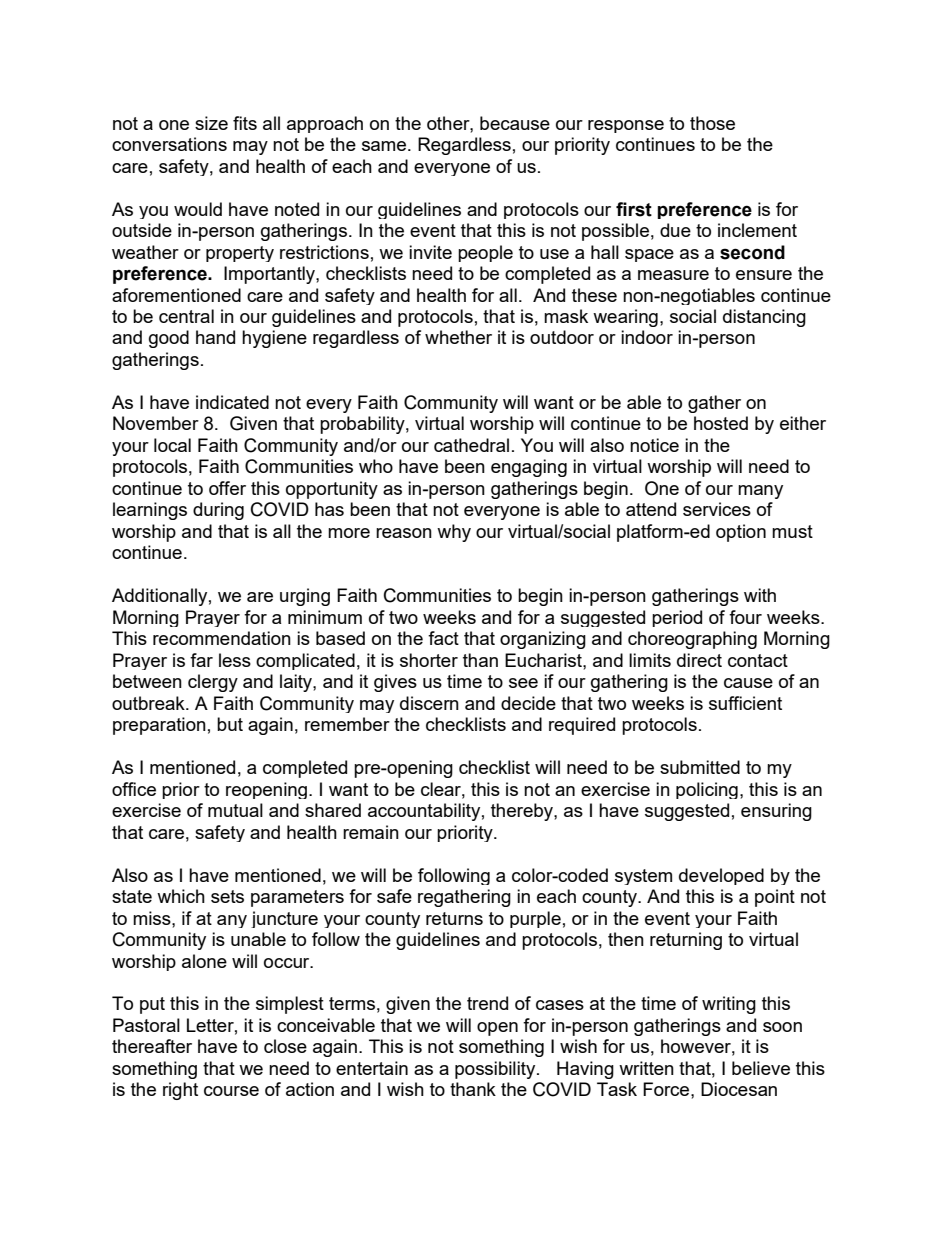 The height and width of the screenshot is (1233, 952). I want to click on believe, so click(761, 1068).
